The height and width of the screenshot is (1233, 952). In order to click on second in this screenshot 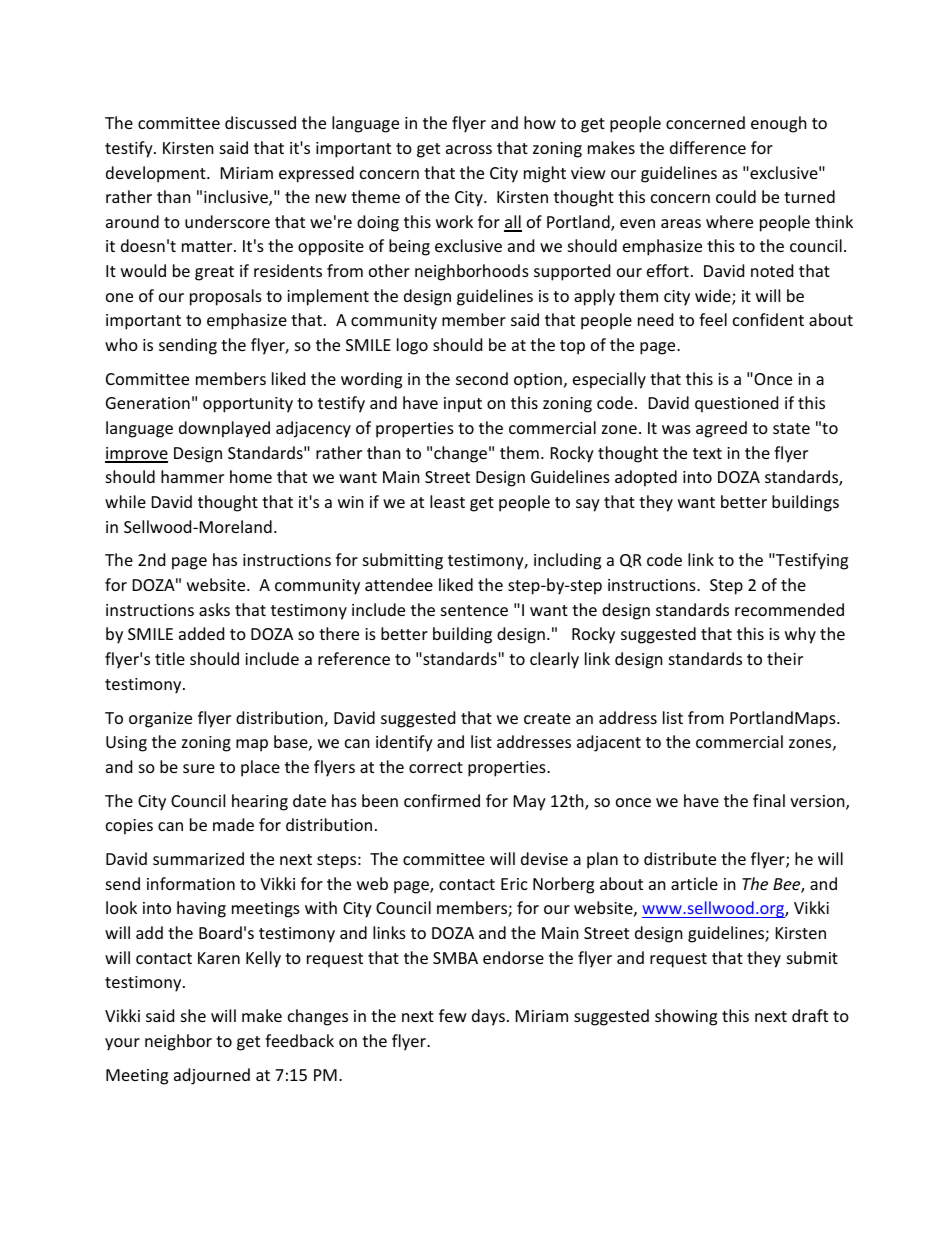, I will do `click(482, 378)`.
